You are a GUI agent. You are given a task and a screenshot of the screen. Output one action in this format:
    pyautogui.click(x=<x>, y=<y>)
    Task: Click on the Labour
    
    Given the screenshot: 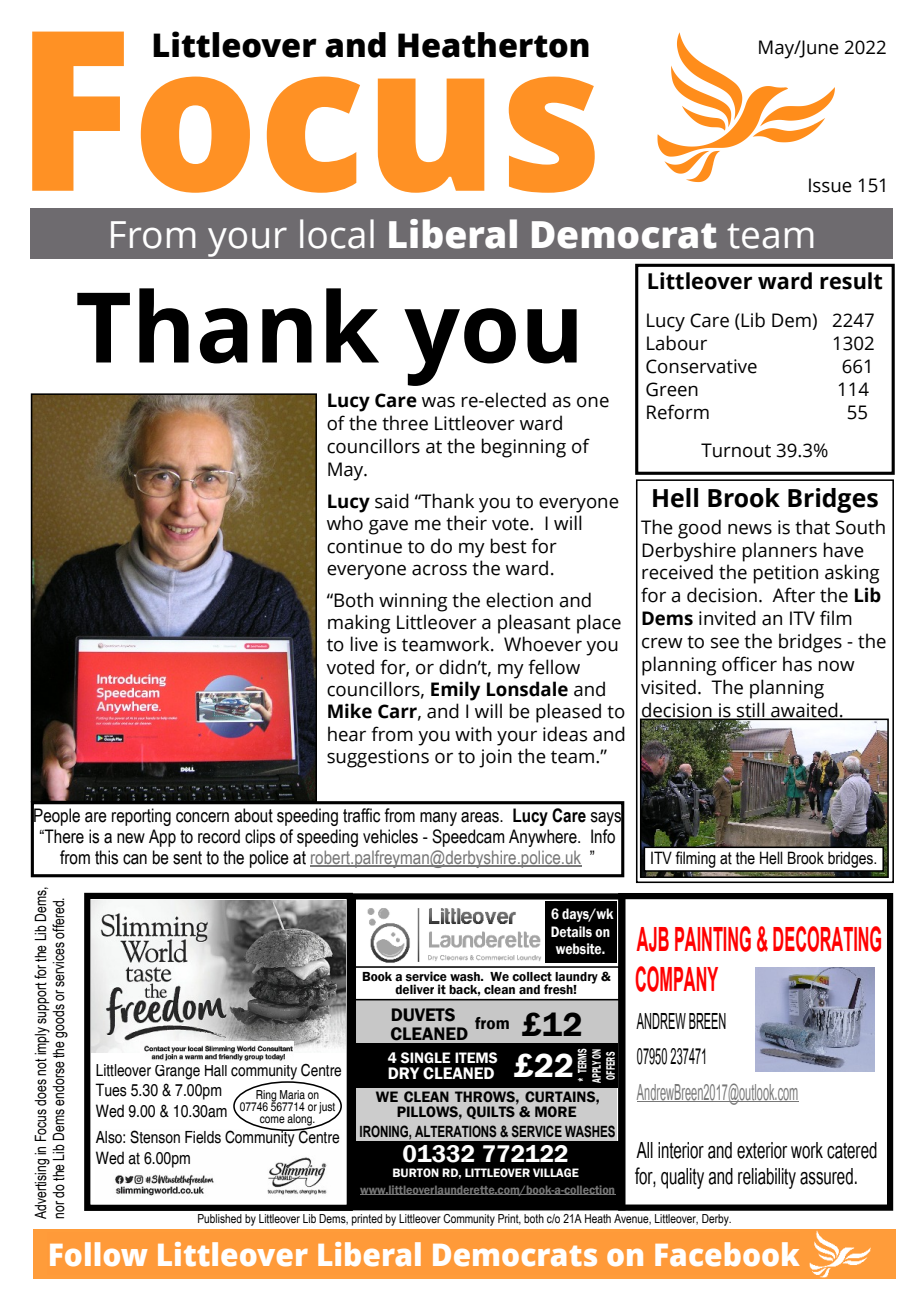 What is the action you would take?
    pyautogui.click(x=677, y=343)
